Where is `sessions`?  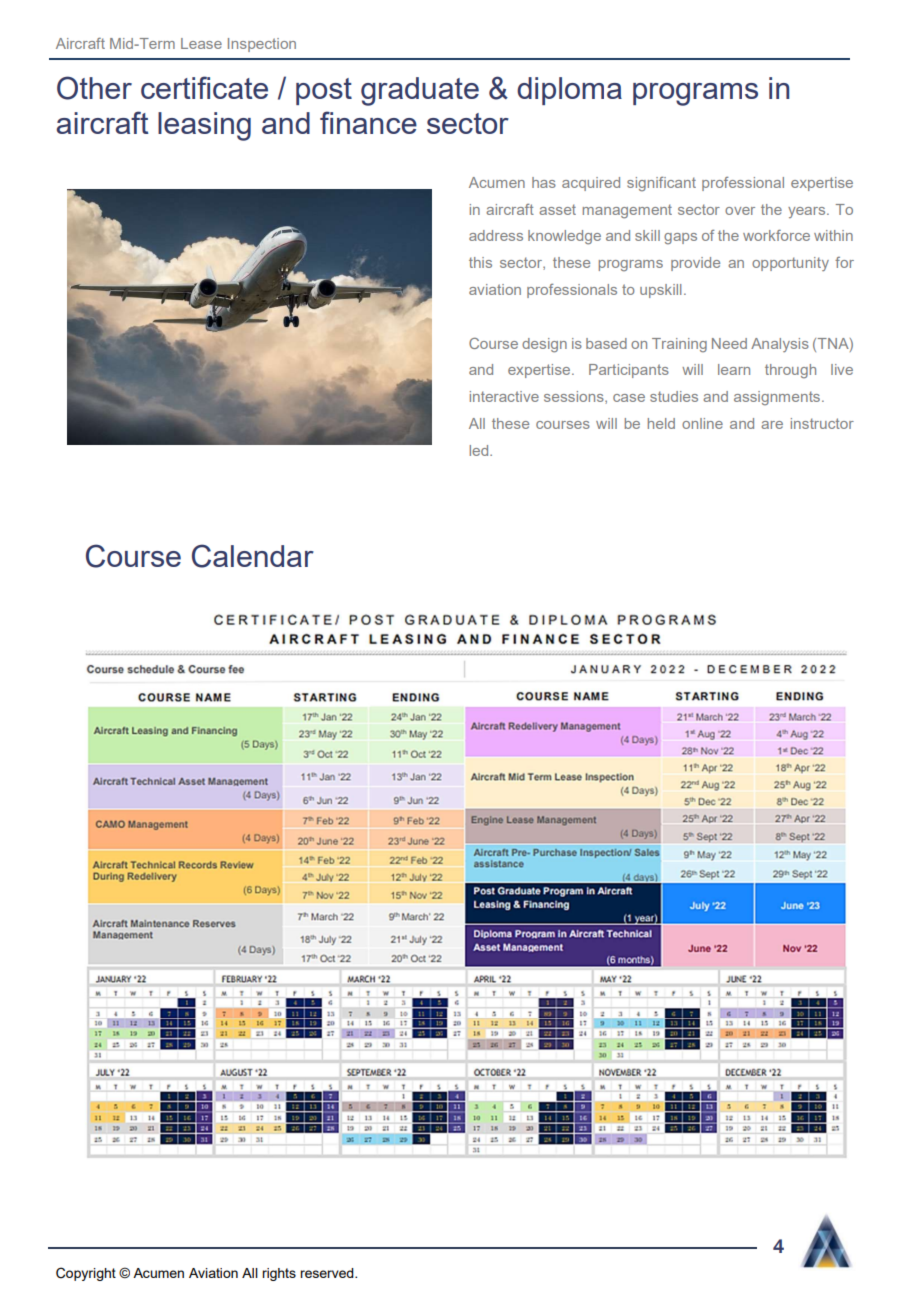
sessions is located at coordinates (575, 397).
